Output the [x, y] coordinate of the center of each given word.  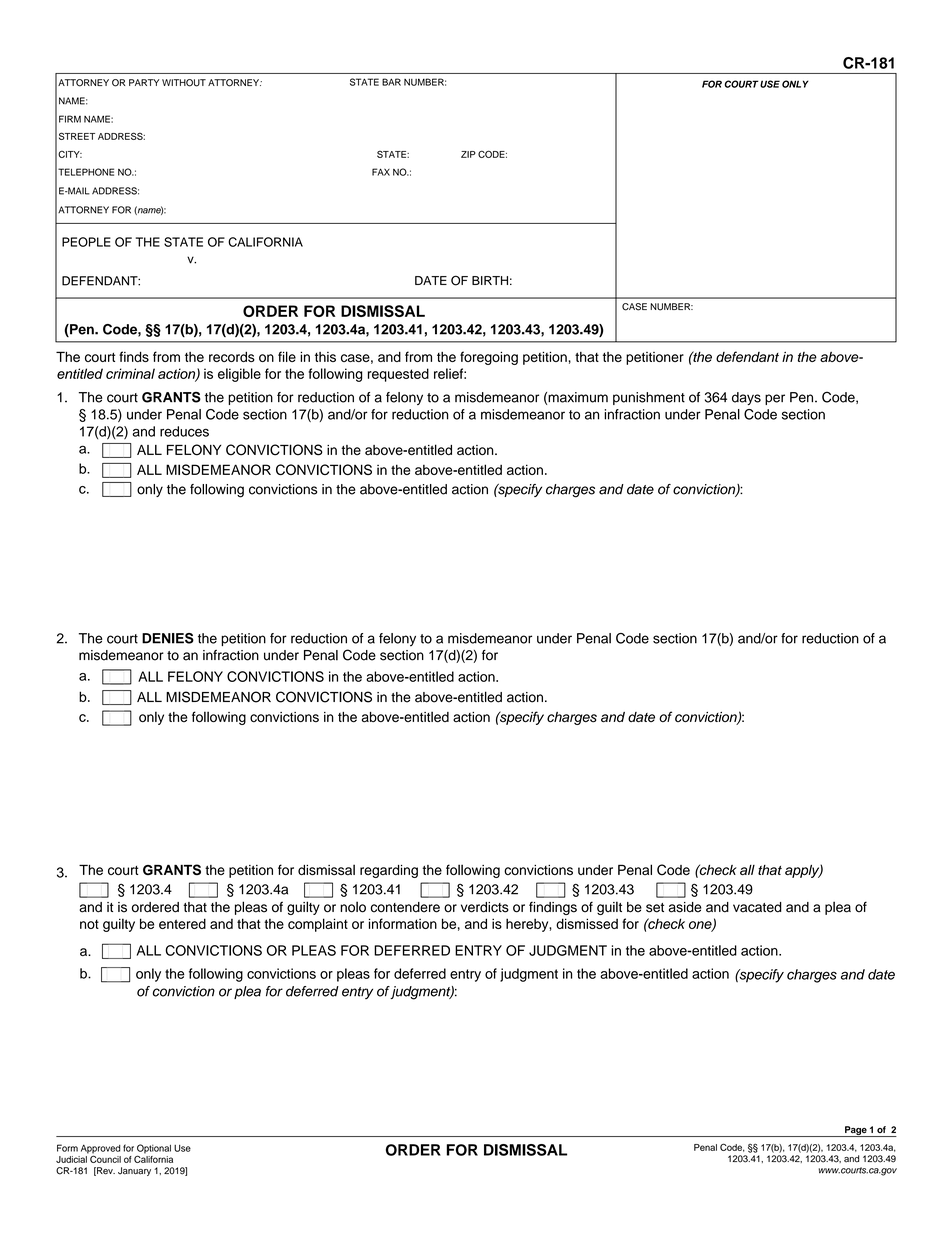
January [134, 1171]
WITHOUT [184, 83]
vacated [757, 907]
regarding [389, 871]
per [775, 399]
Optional [154, 1150]
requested [398, 375]
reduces [184, 431]
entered [182, 923]
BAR [391, 82]
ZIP [468, 154]
